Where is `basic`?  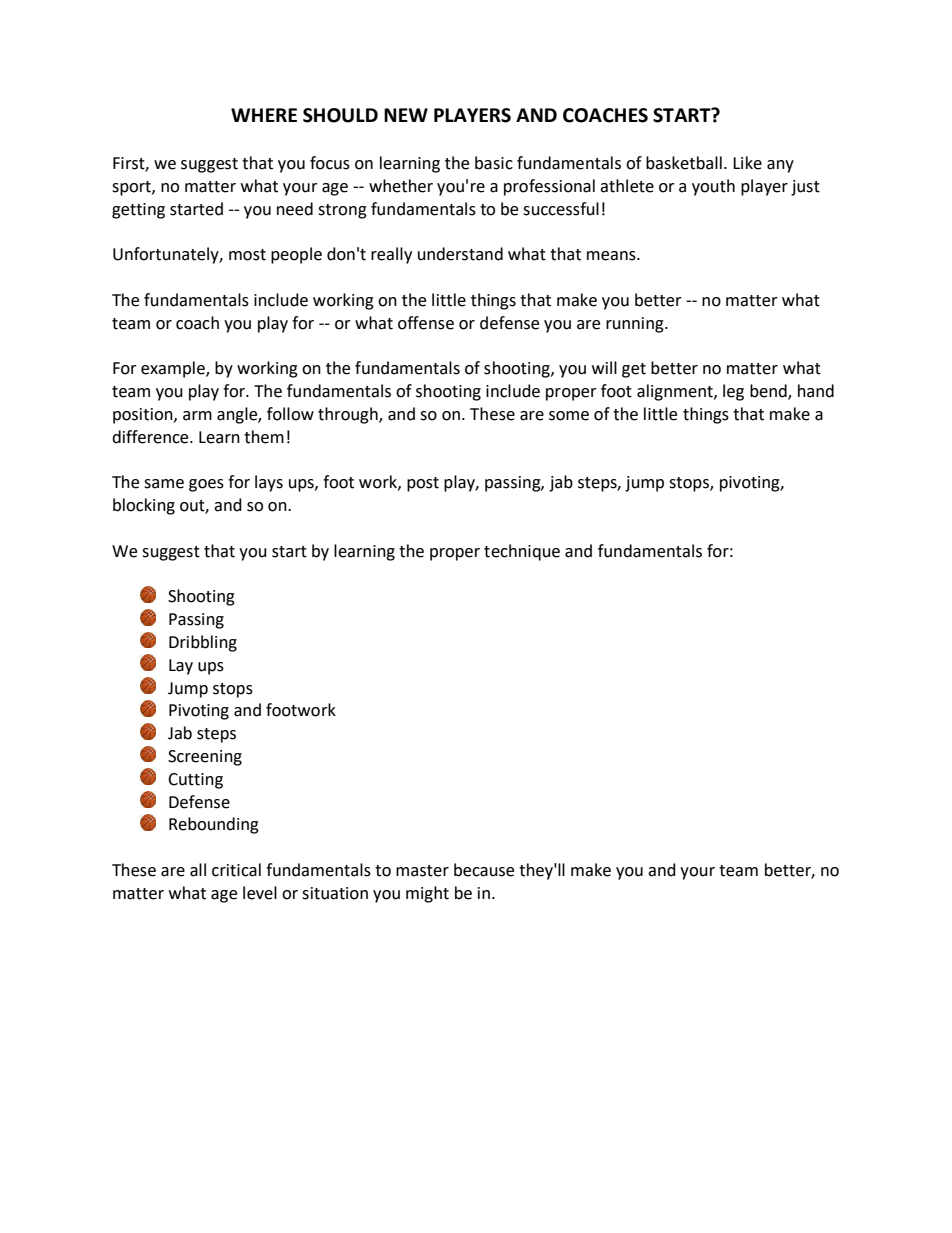
basic is located at coordinates (494, 163).
